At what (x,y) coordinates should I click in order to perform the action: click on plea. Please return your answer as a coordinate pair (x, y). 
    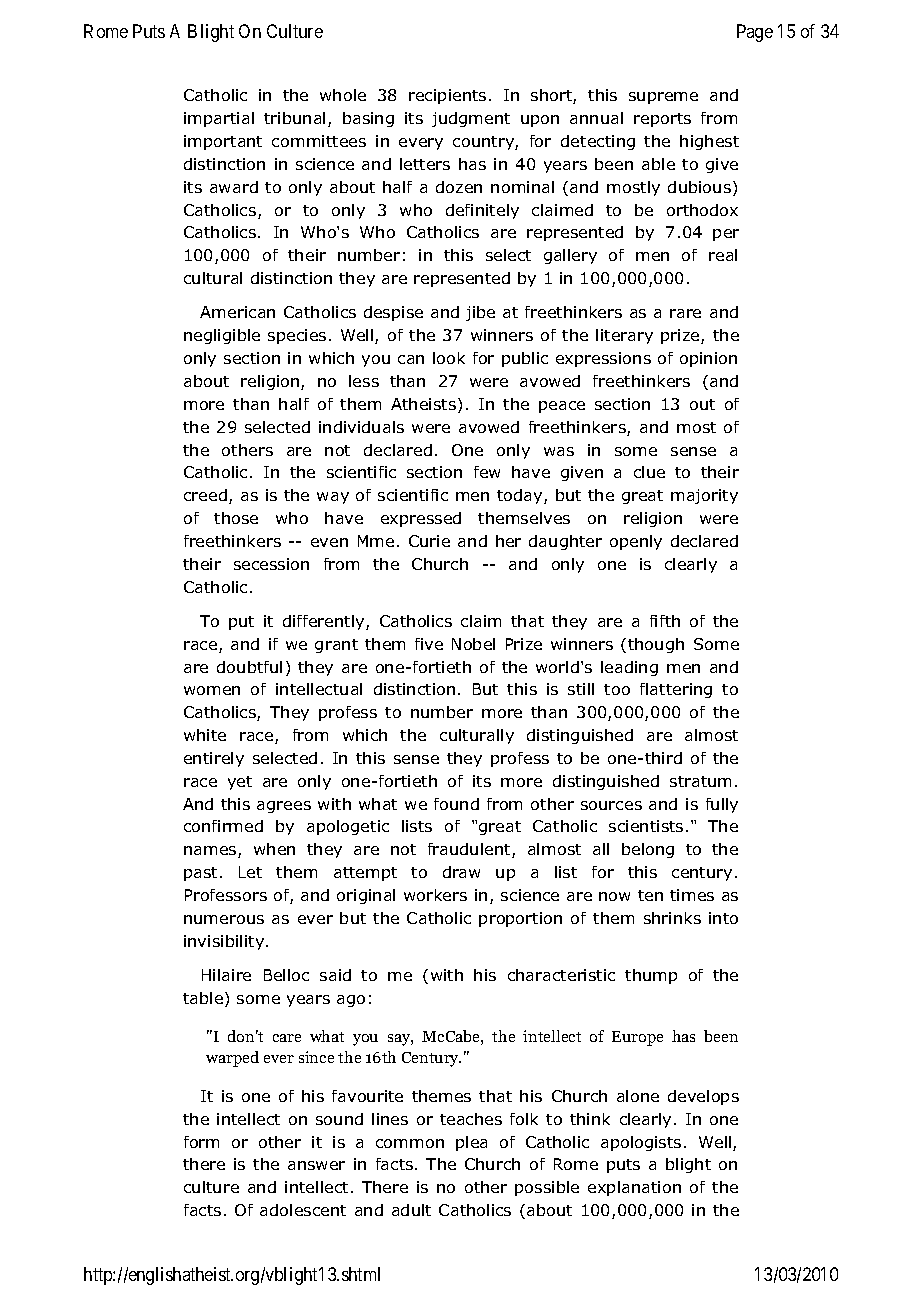
    Looking at the image, I should click on (471, 1143).
